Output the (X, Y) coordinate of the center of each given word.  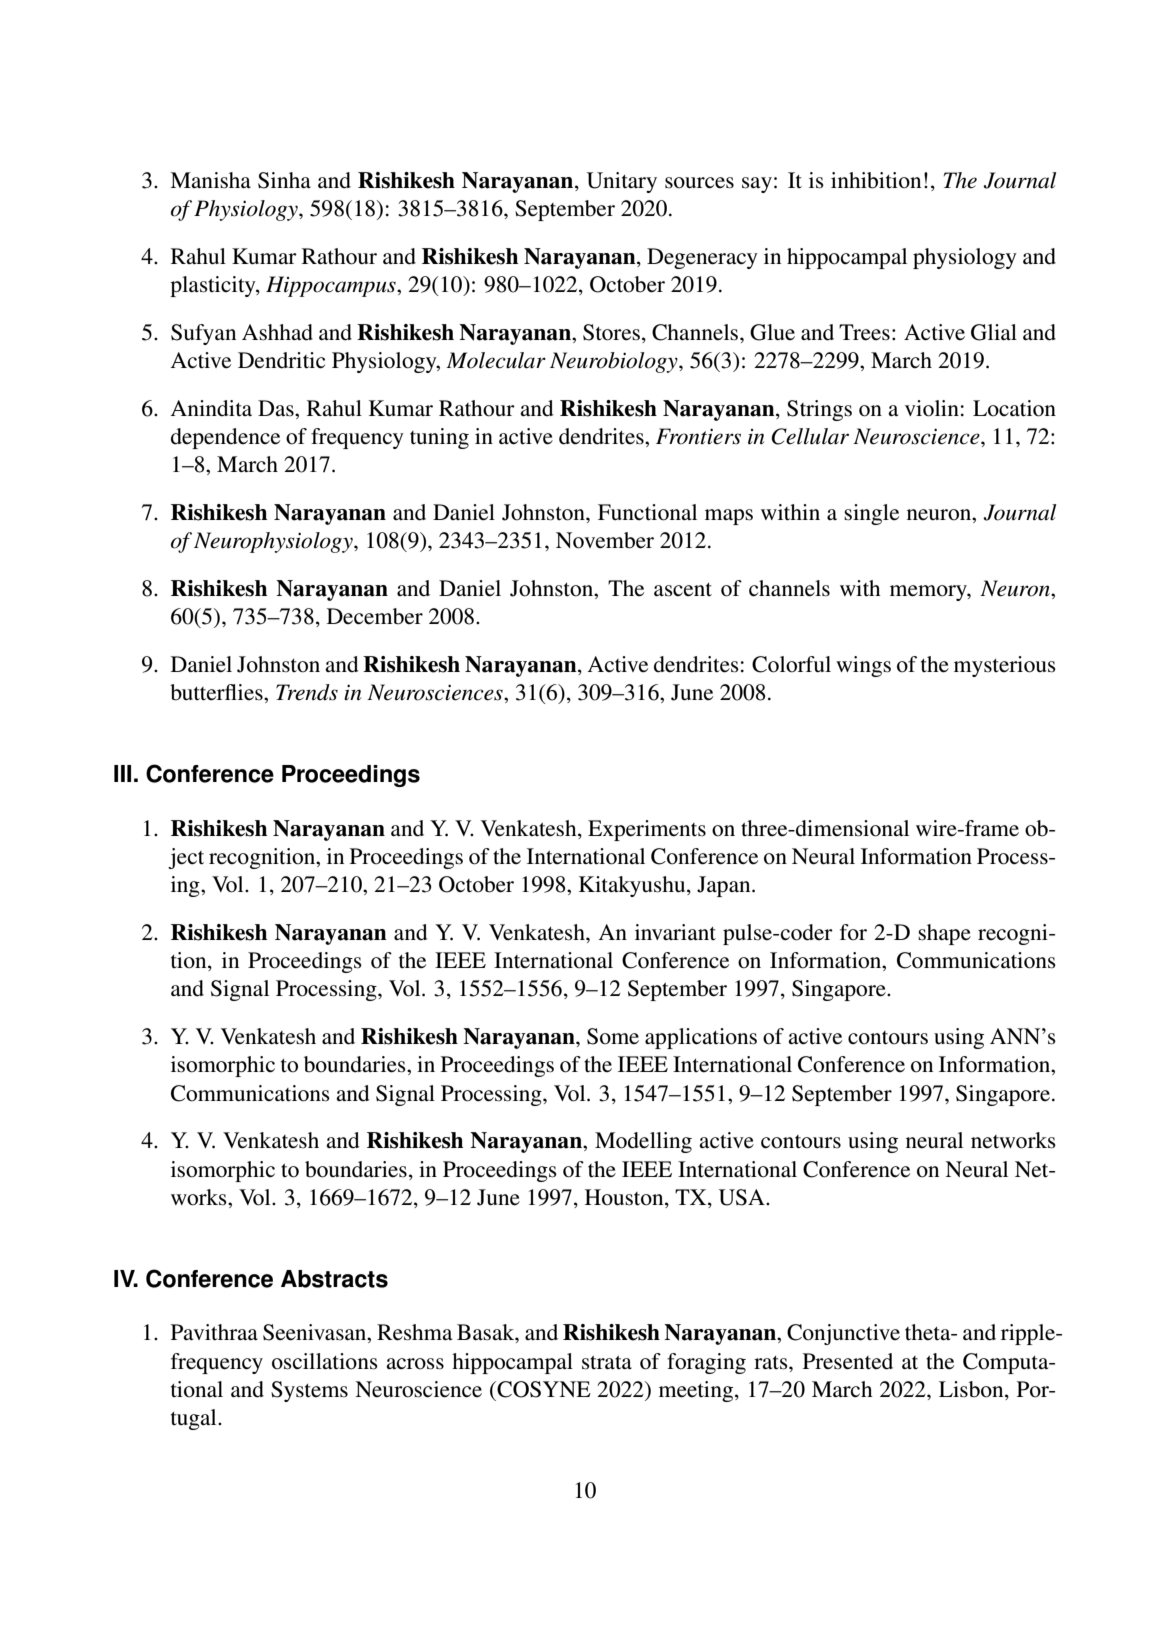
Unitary (622, 182)
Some (613, 1036)
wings (863, 666)
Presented (848, 1361)
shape (944, 934)
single (871, 514)
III (122, 773)
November (605, 540)
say (757, 185)
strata (607, 1363)
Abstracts (334, 1279)
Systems (309, 1391)
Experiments (647, 830)
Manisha (210, 180)
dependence (225, 438)
